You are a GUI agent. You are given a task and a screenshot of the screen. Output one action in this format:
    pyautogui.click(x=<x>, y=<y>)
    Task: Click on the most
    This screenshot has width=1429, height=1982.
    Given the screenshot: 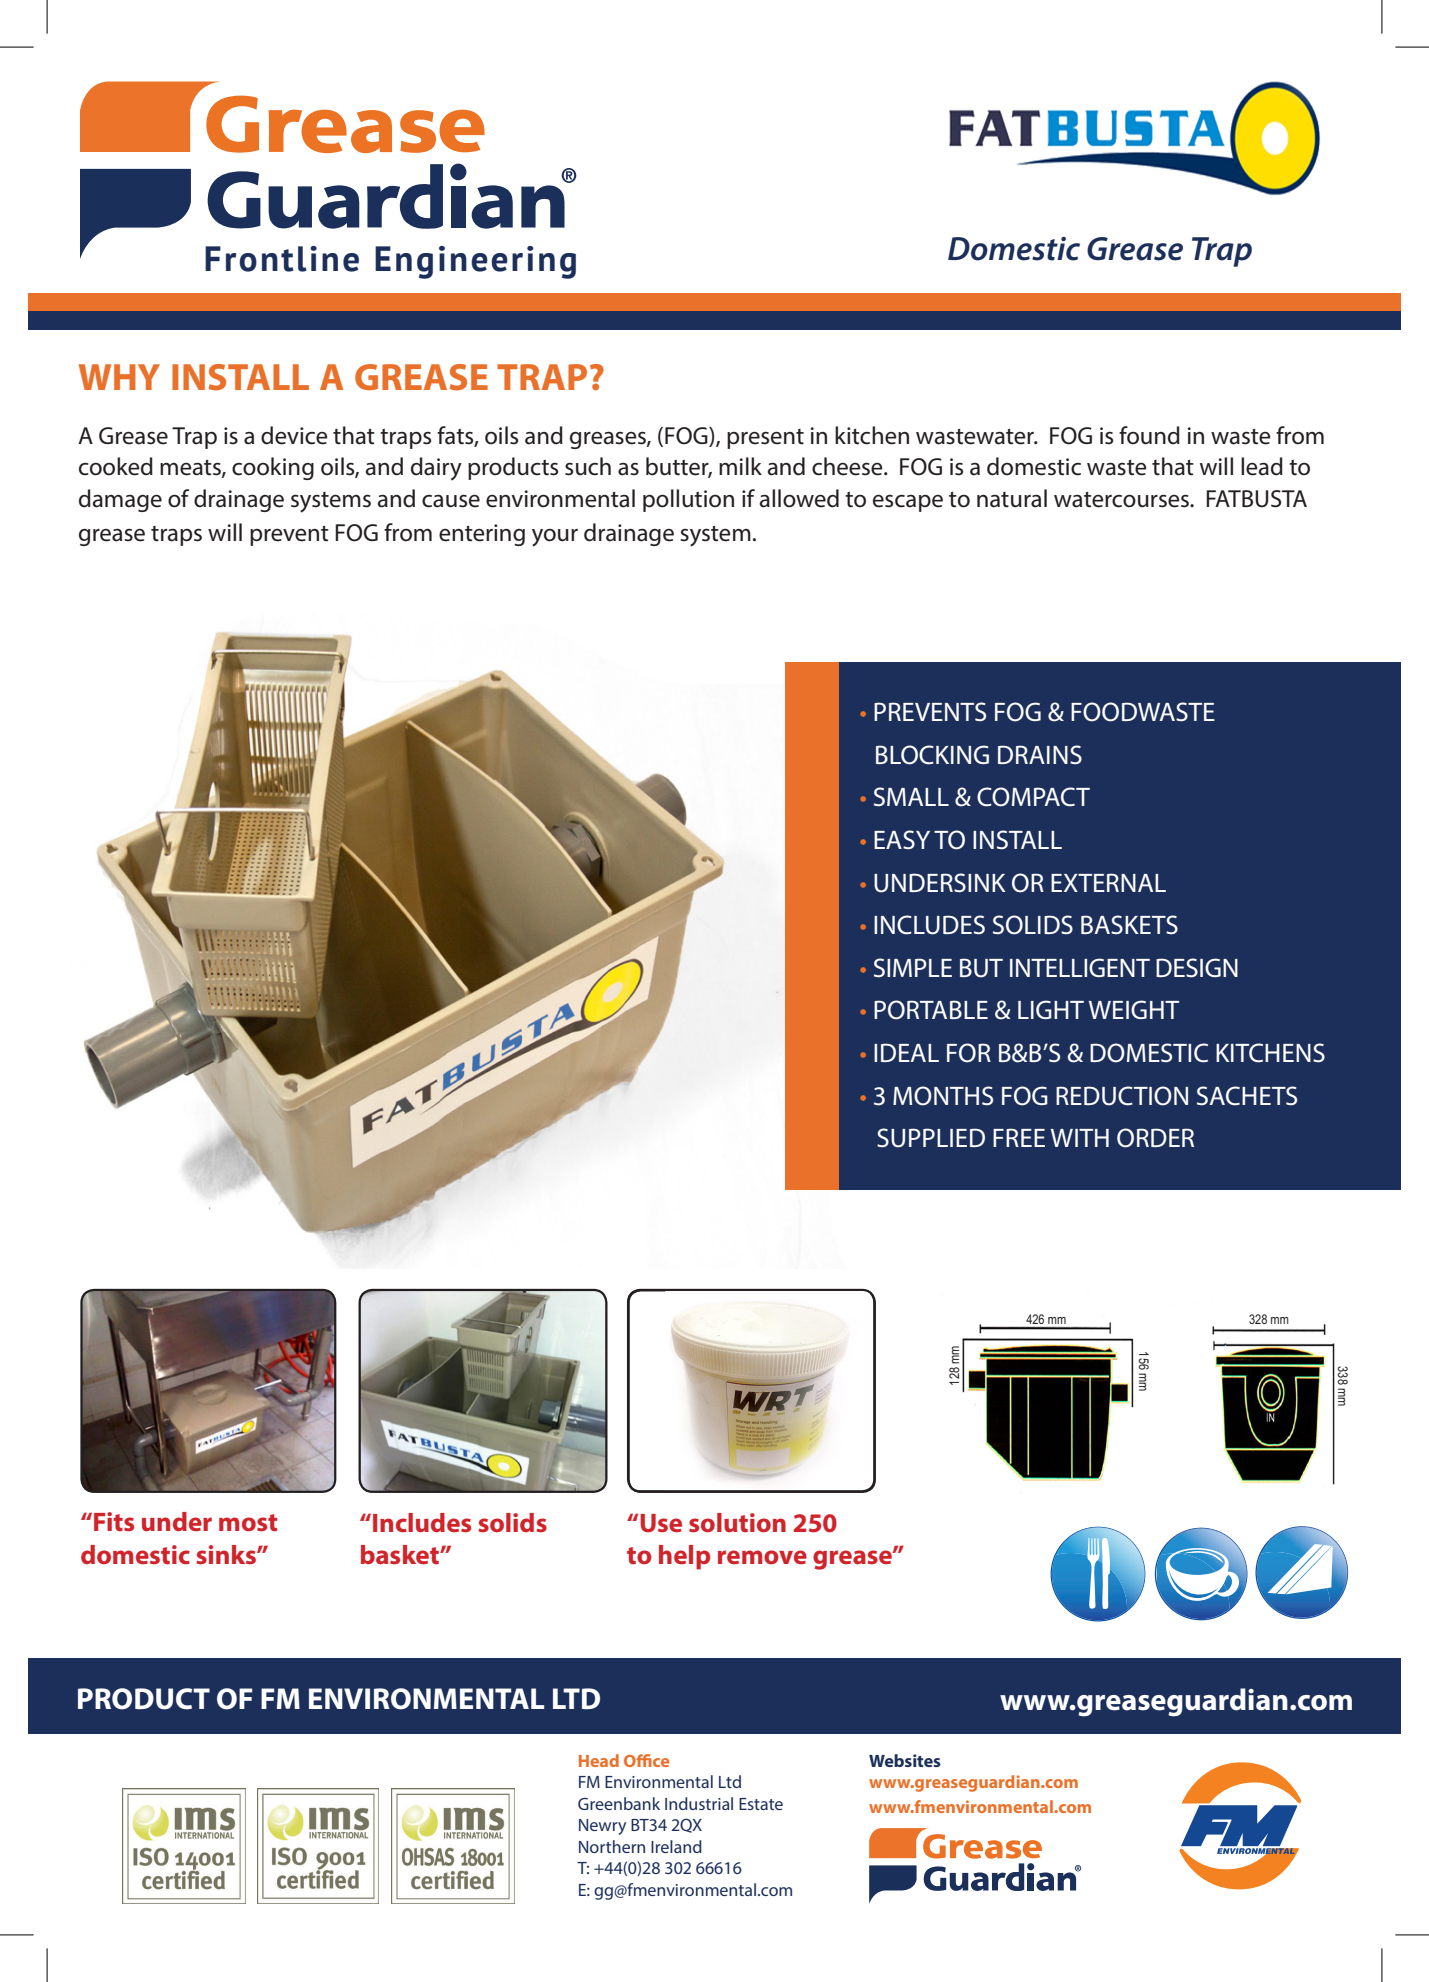 What is the action you would take?
    pyautogui.click(x=248, y=1522)
